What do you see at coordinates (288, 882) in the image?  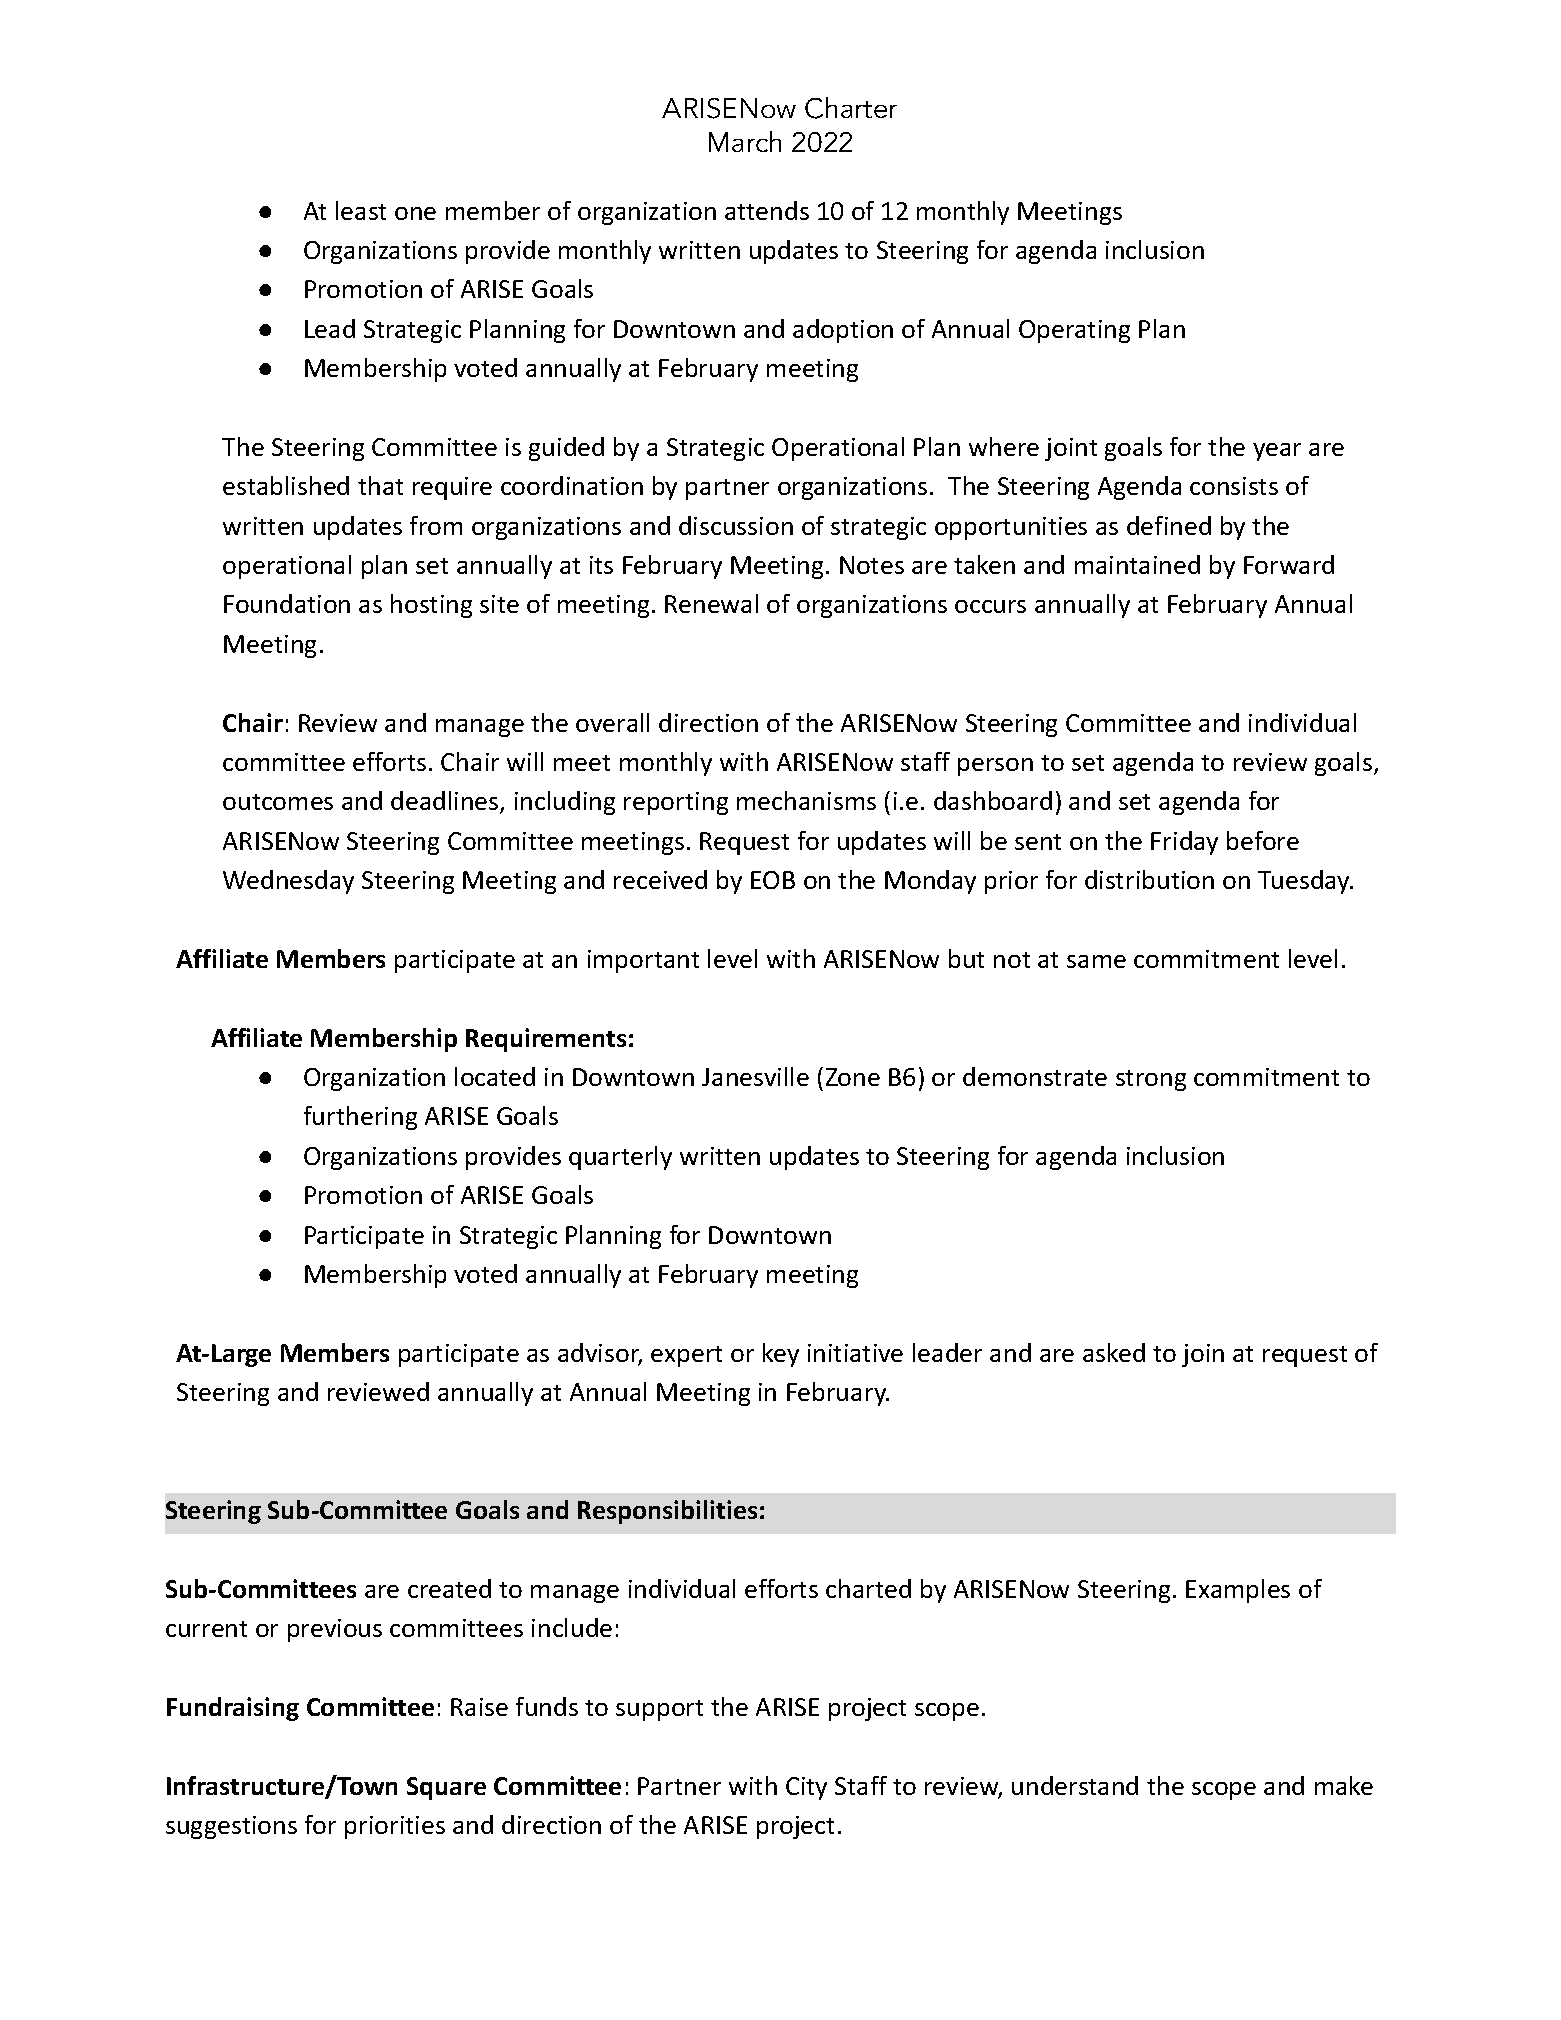 I see `Wednesday` at bounding box center [288, 882].
